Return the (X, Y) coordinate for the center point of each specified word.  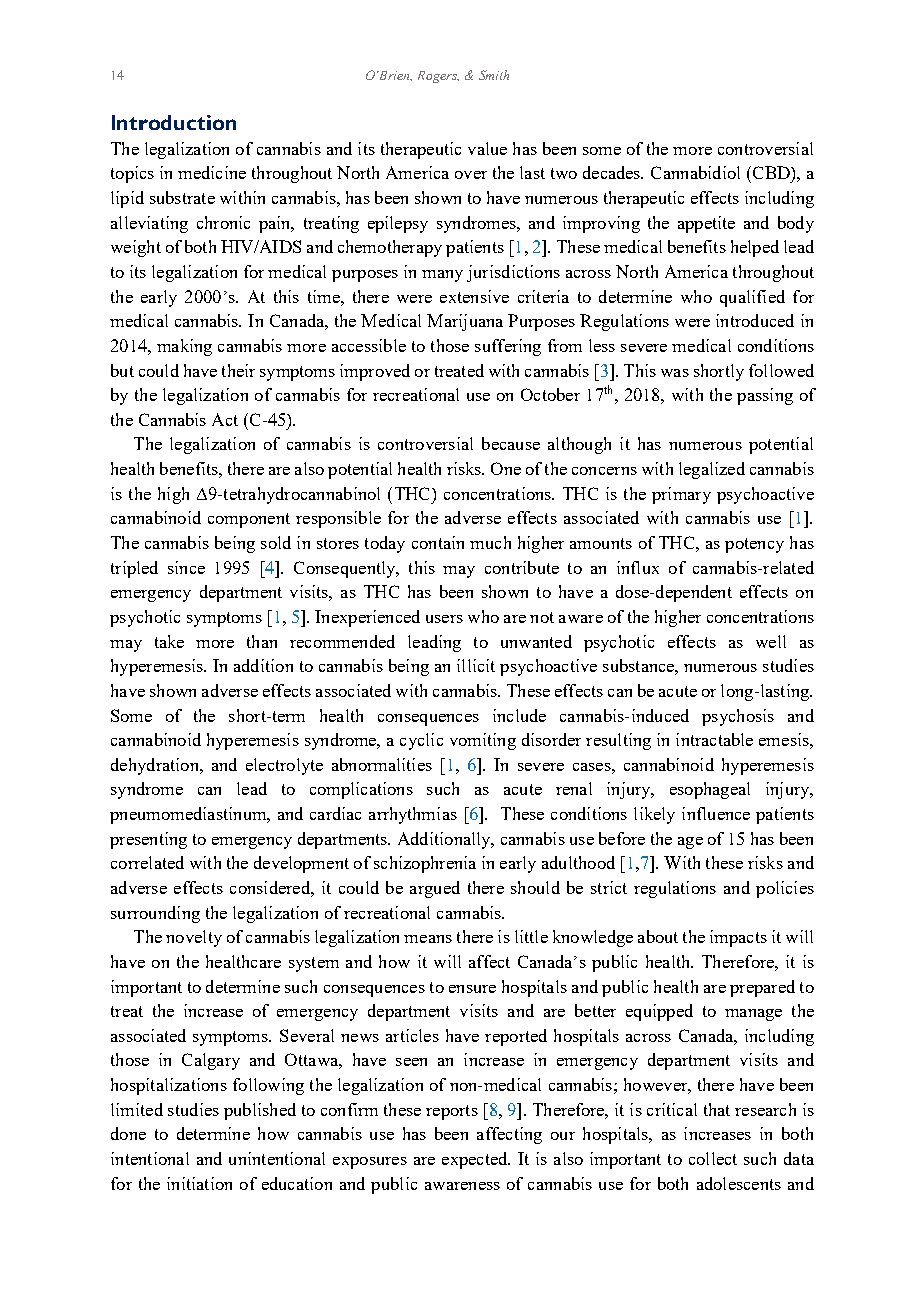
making (184, 347)
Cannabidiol (695, 172)
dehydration (156, 766)
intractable (714, 739)
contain (438, 542)
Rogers (438, 77)
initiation (199, 1183)
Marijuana (465, 322)
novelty (194, 938)
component (249, 520)
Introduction (174, 122)
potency (754, 545)
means (428, 939)
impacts (738, 938)
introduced (755, 320)
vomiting (483, 741)
